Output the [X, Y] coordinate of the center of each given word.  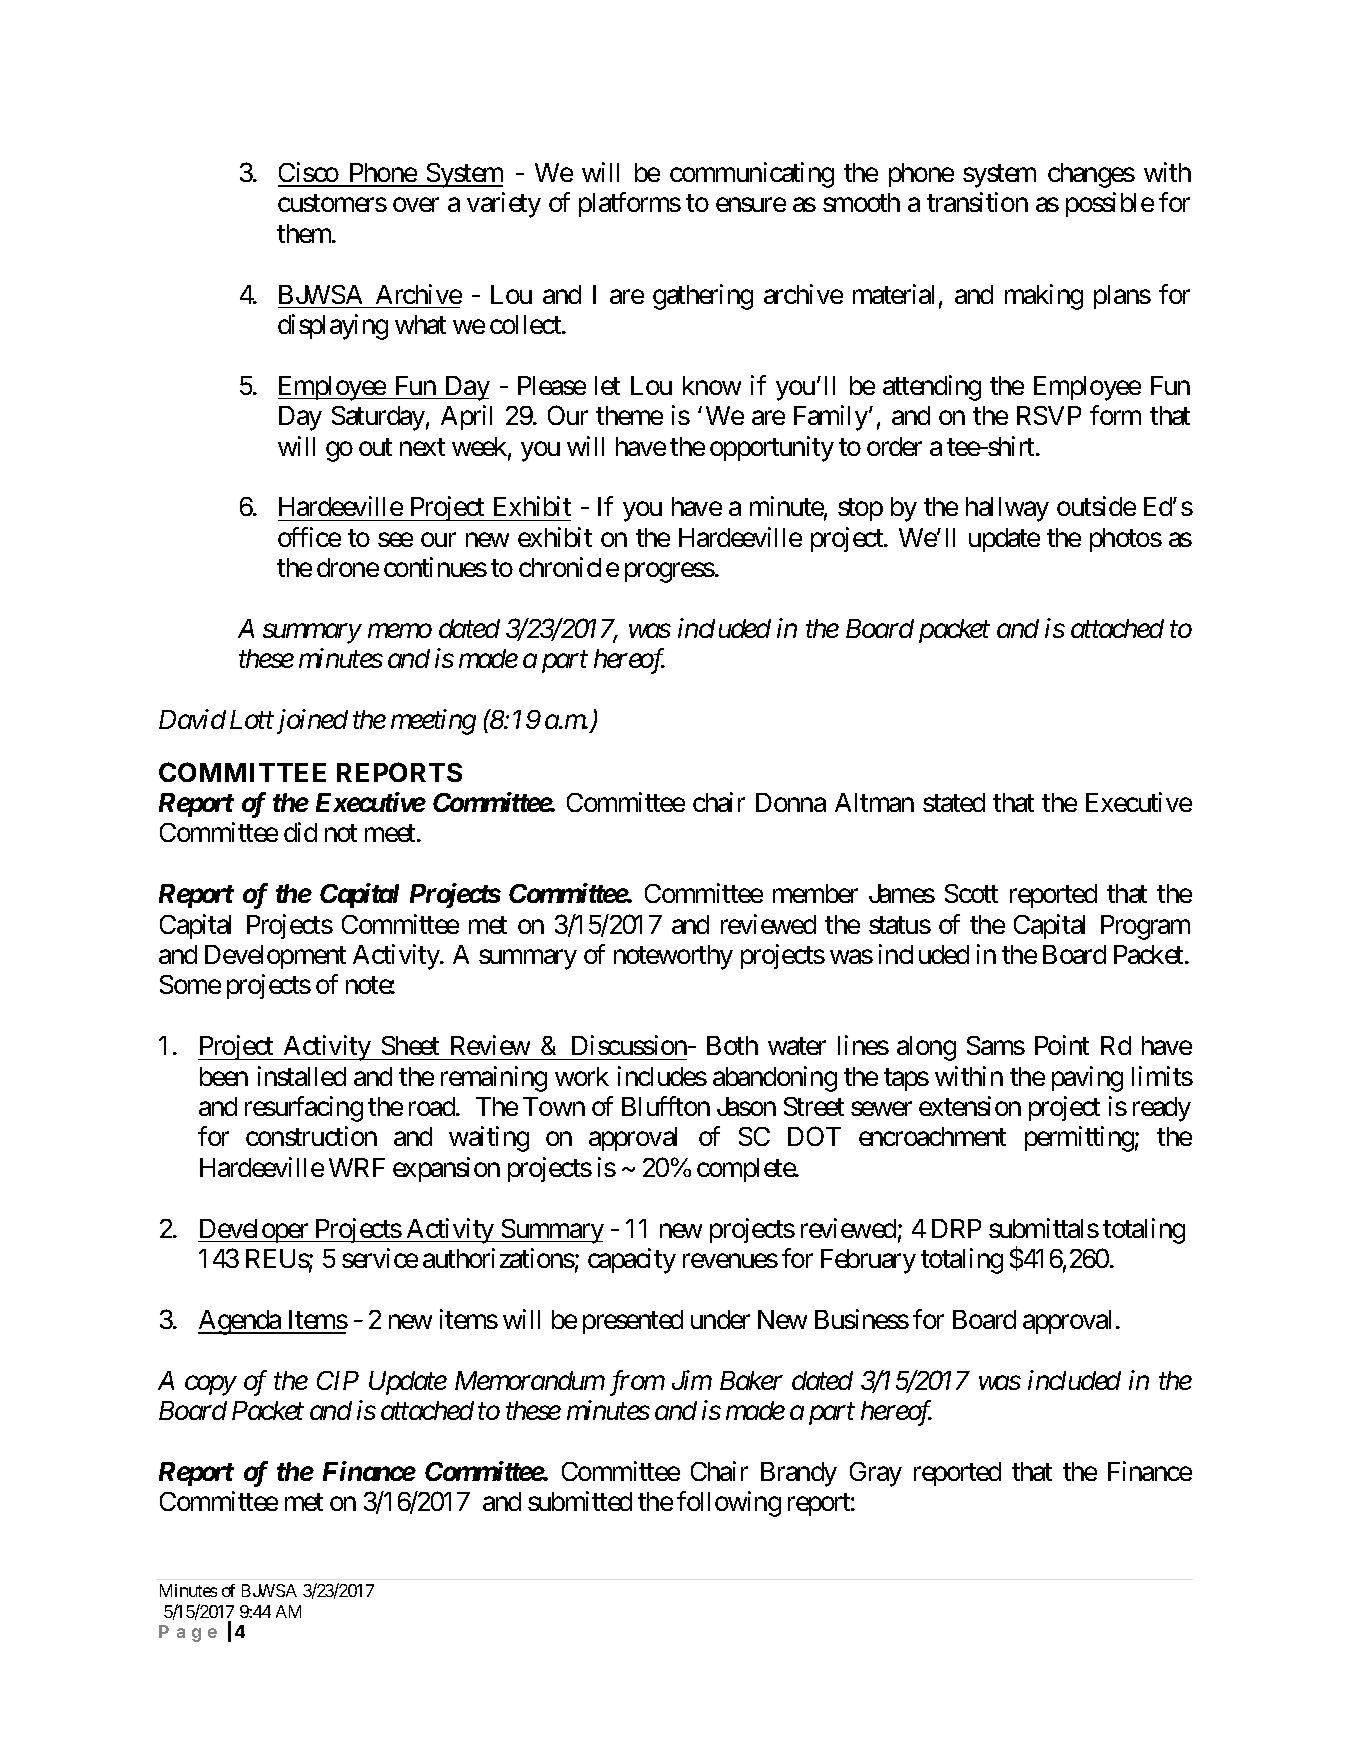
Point [1062, 1045]
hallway [1007, 509]
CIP [338, 1380]
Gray [876, 1474]
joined [312, 721]
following [729, 1504]
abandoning [775, 1079]
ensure [751, 205]
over [416, 205]
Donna [791, 802]
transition [977, 202]
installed [302, 1076]
